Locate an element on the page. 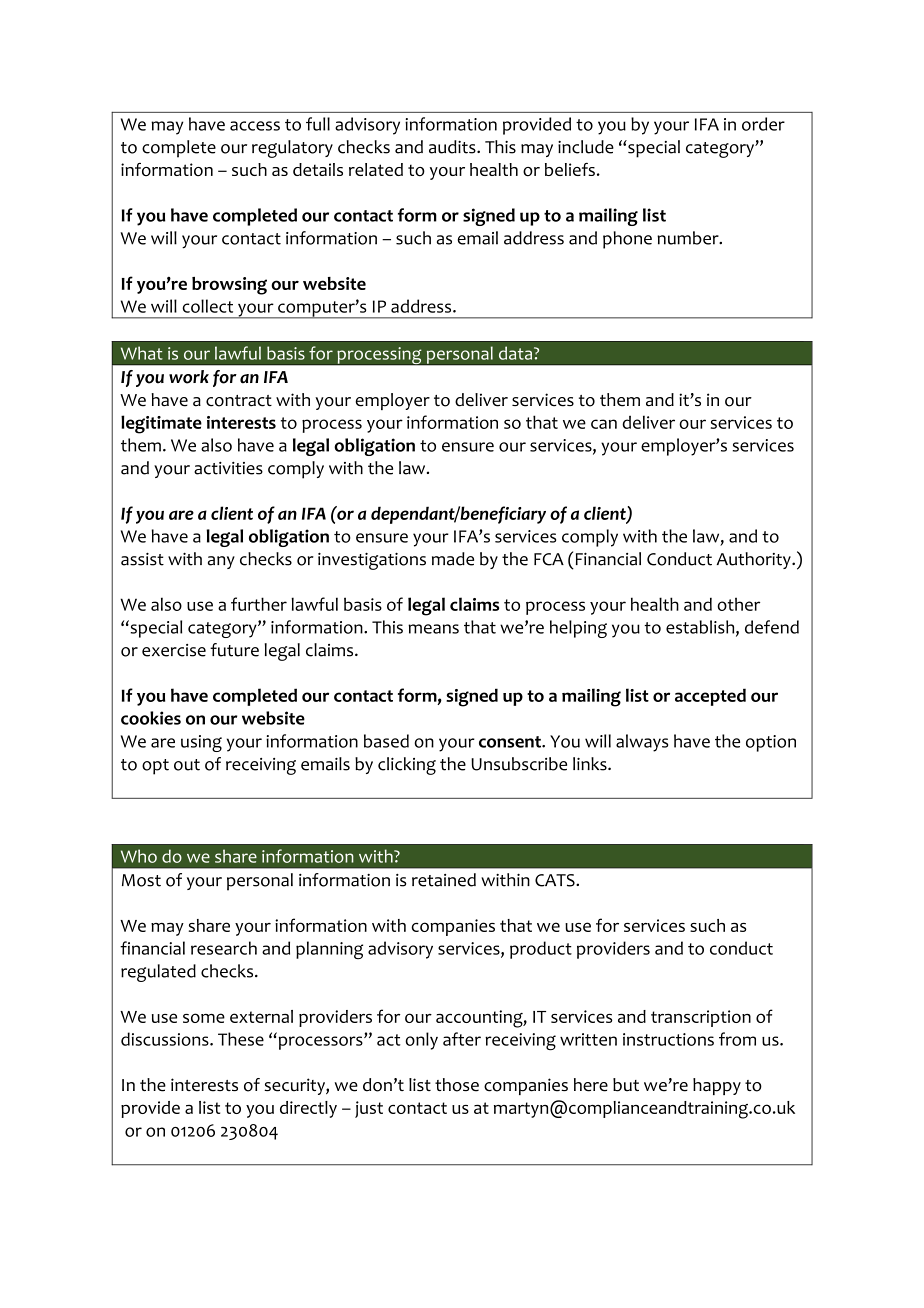 The width and height of the document is (924, 1308). those is located at coordinates (457, 1085).
